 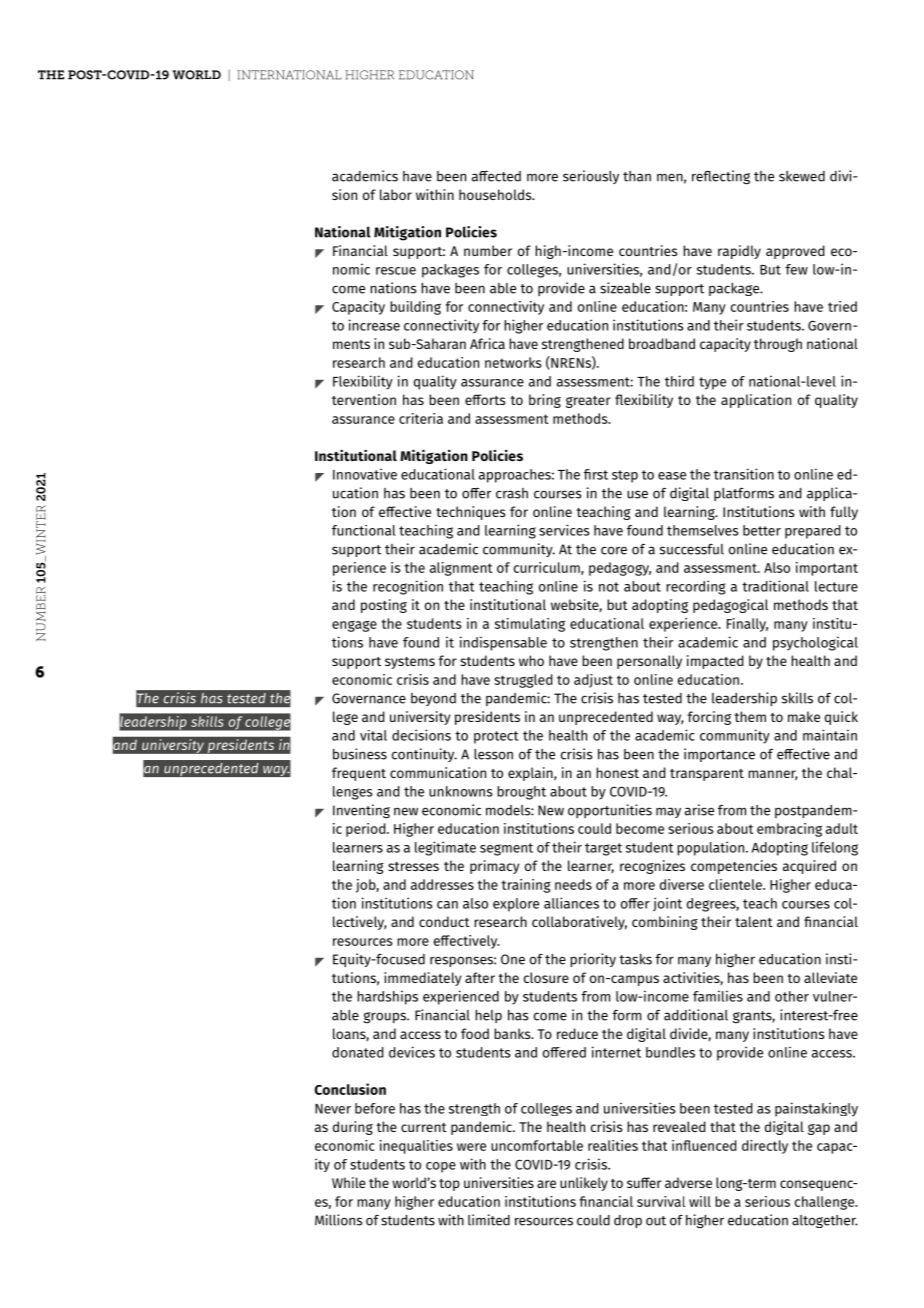 I want to click on acquired, so click(x=809, y=867).
